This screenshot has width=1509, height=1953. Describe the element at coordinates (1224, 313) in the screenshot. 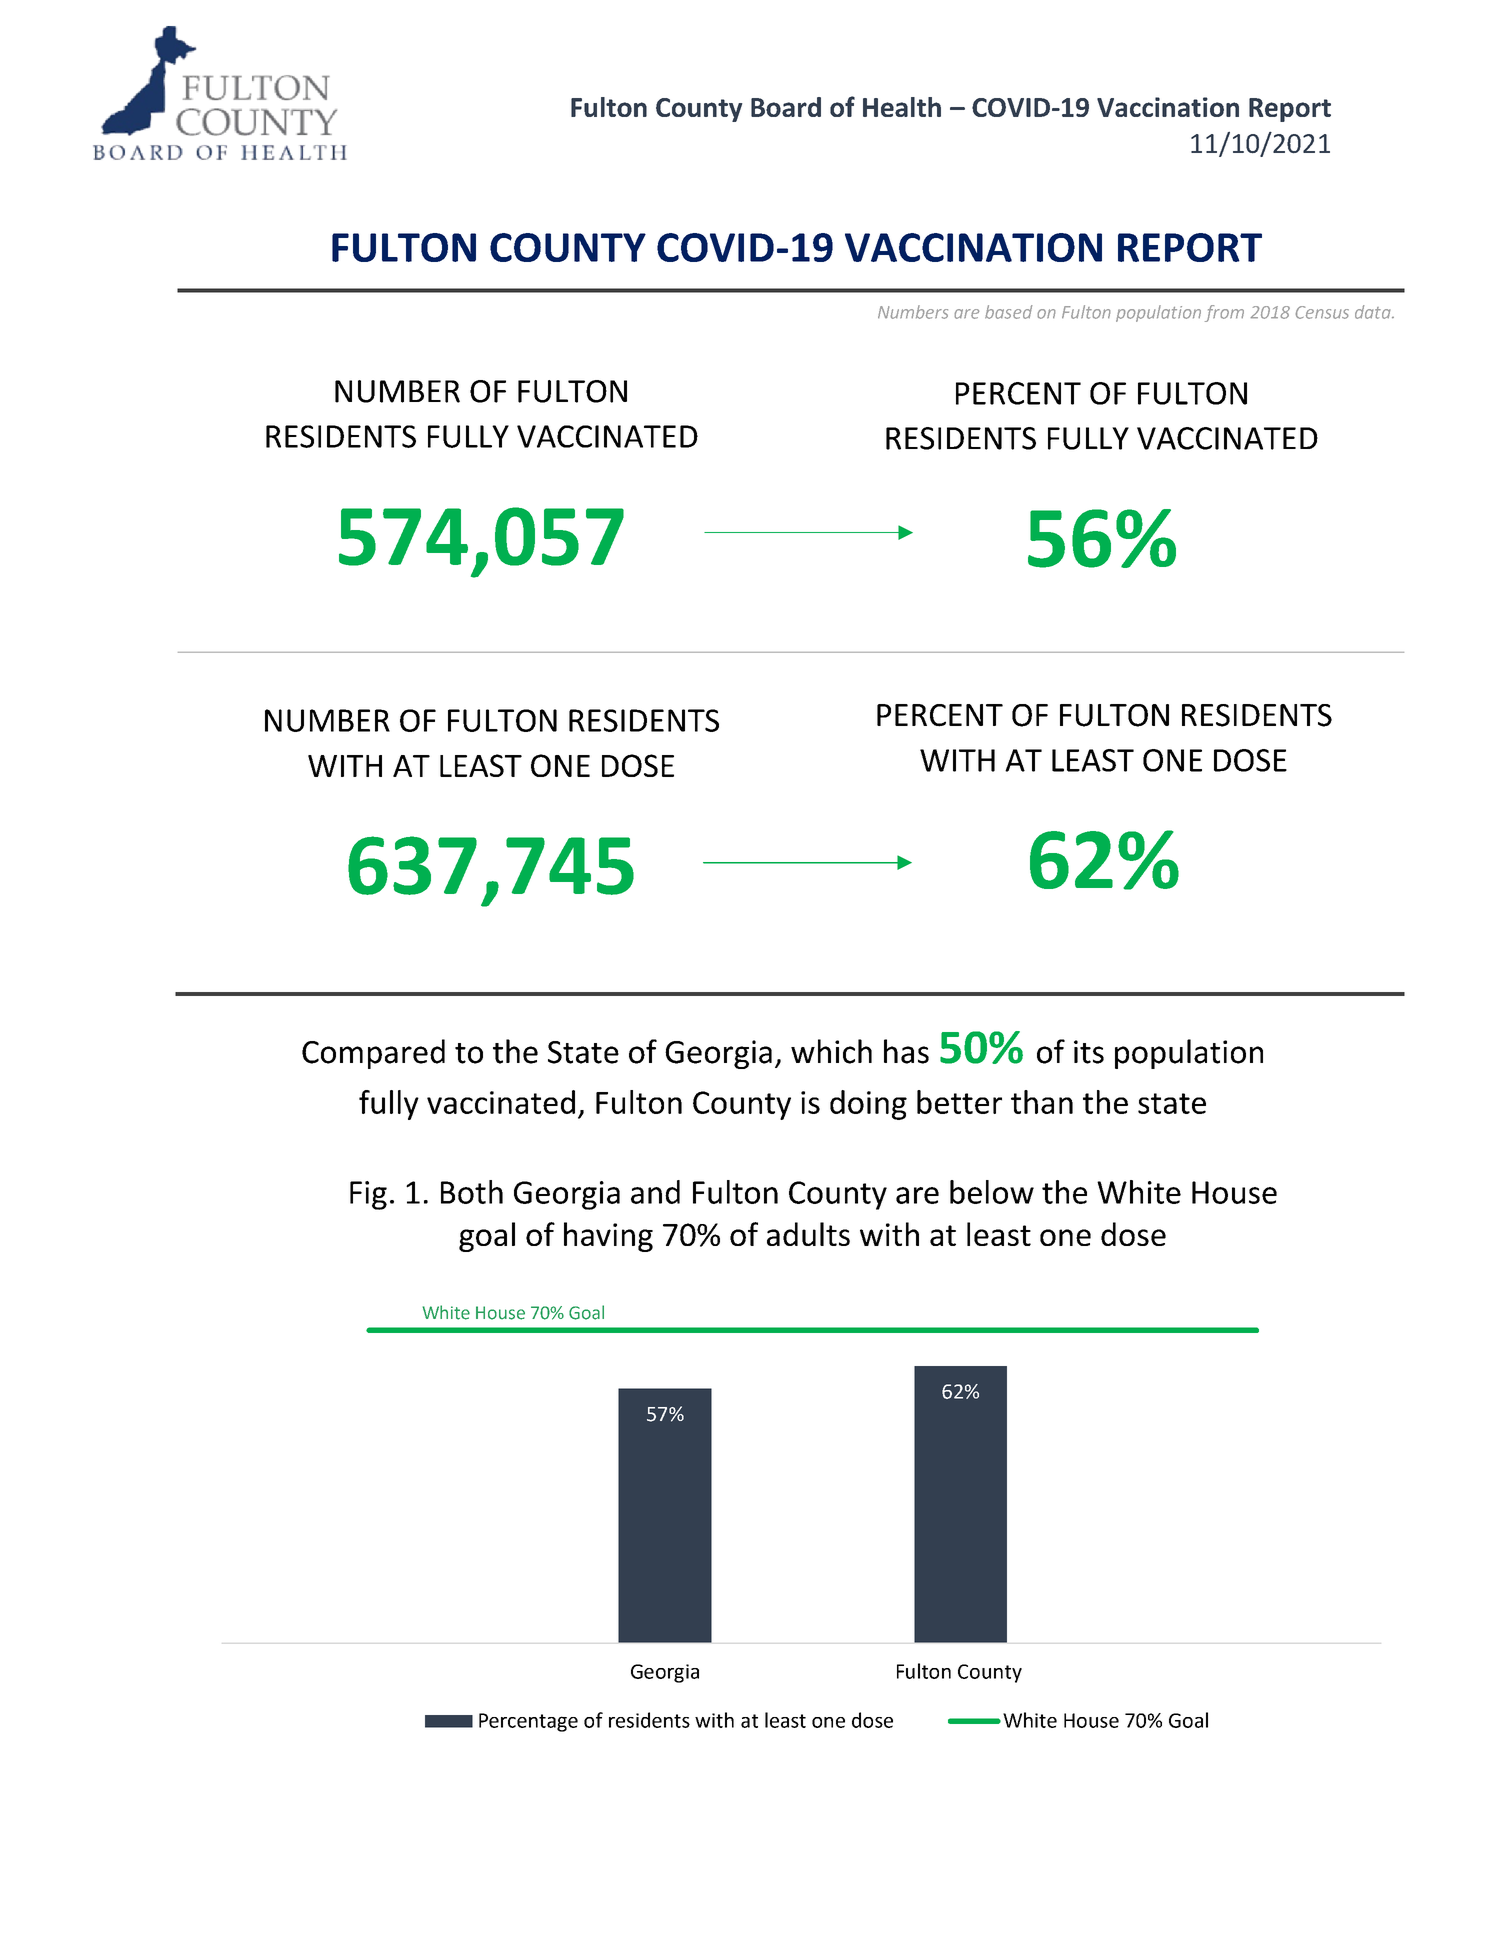

I see `from` at that location.
